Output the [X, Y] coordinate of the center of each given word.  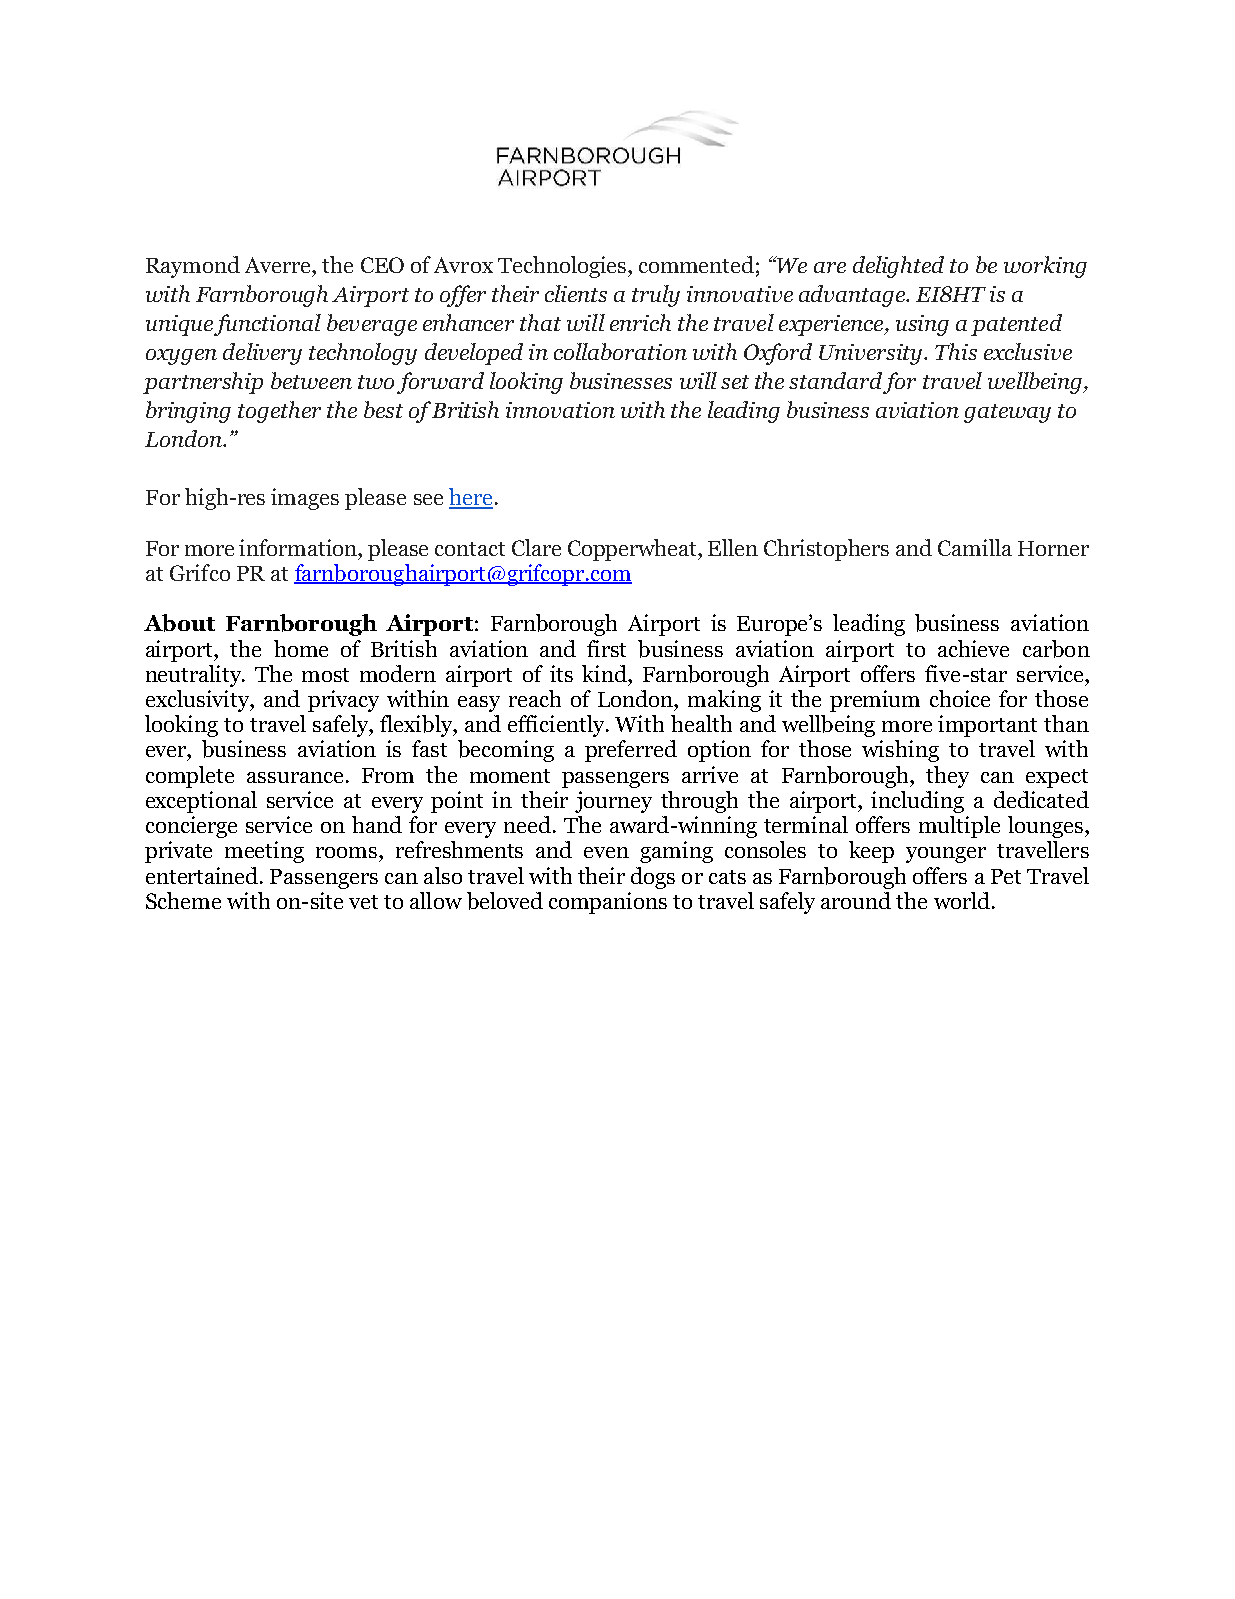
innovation [560, 410]
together [279, 412]
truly [656, 296]
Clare [536, 547]
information [299, 547]
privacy [343, 701]
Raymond [193, 267]
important [987, 726]
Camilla [975, 547]
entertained [203, 875]
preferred [631, 751]
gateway [1007, 413]
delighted [898, 267]
